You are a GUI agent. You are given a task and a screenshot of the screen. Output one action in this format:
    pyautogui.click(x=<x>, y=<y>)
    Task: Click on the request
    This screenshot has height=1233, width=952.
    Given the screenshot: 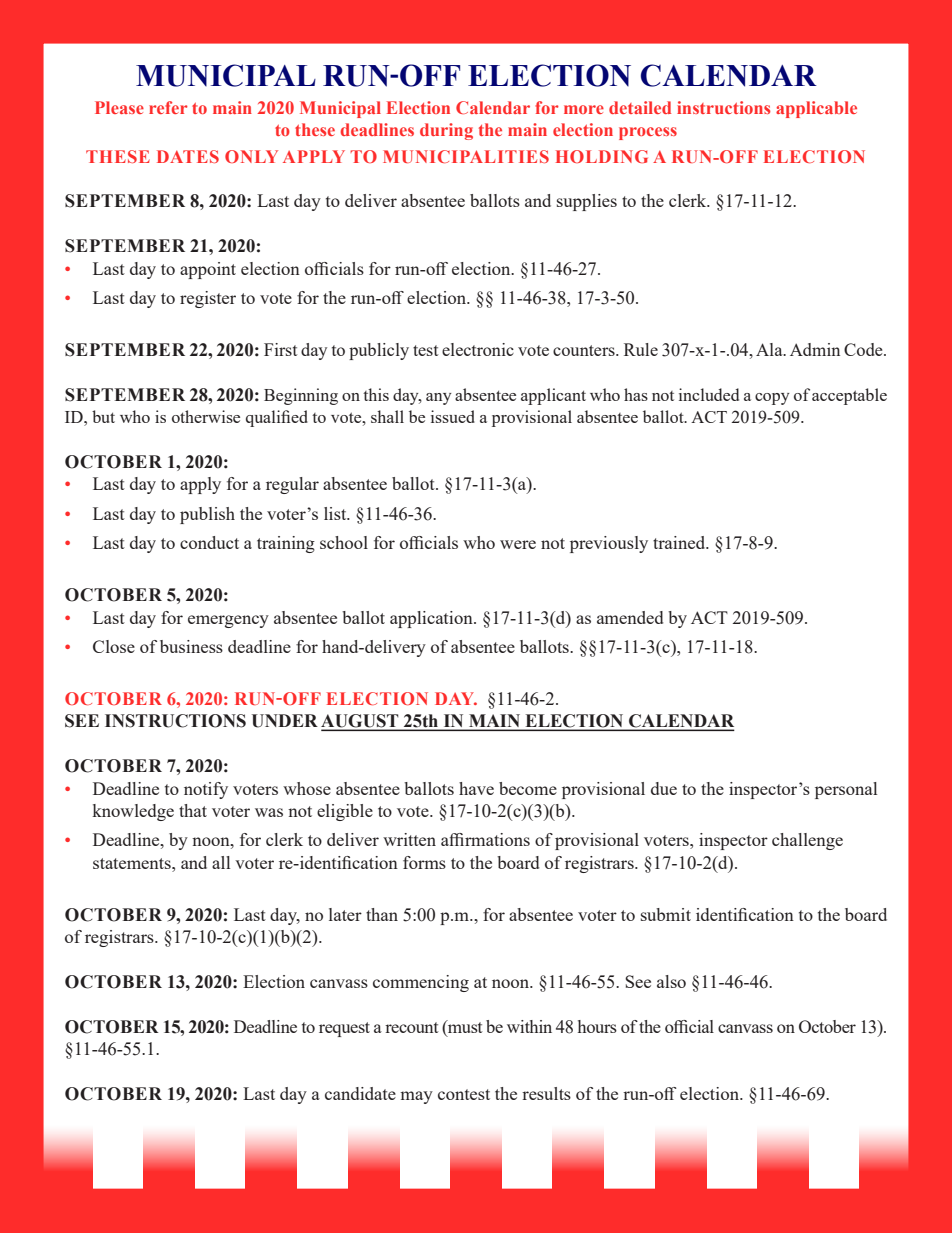 What is the action you would take?
    pyautogui.click(x=344, y=1029)
